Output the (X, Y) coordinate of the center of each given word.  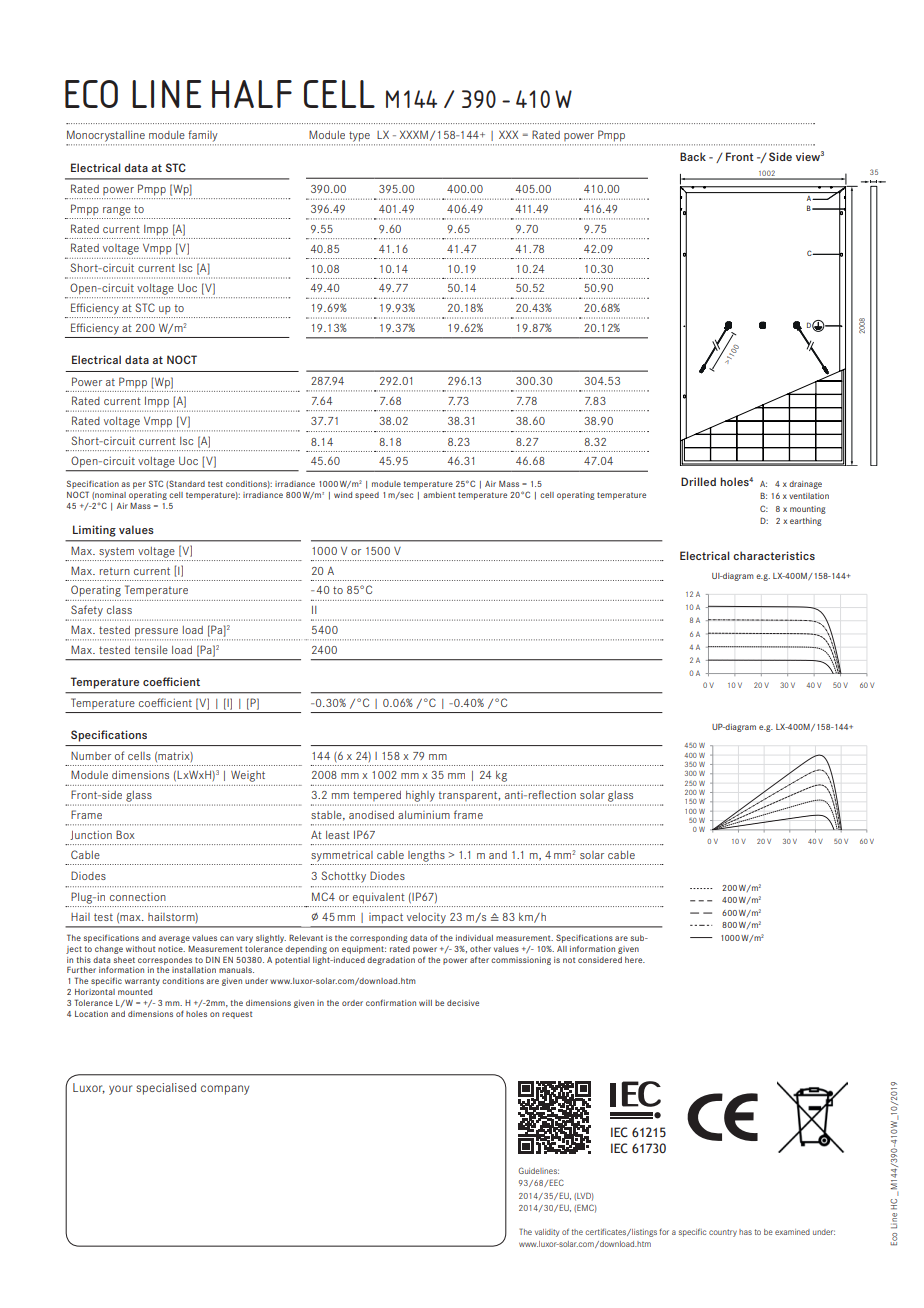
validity (547, 1233)
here (635, 960)
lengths (426, 856)
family (203, 136)
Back (693, 156)
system (116, 552)
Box (125, 834)
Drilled (698, 481)
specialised (166, 1089)
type (359, 136)
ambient (439, 495)
